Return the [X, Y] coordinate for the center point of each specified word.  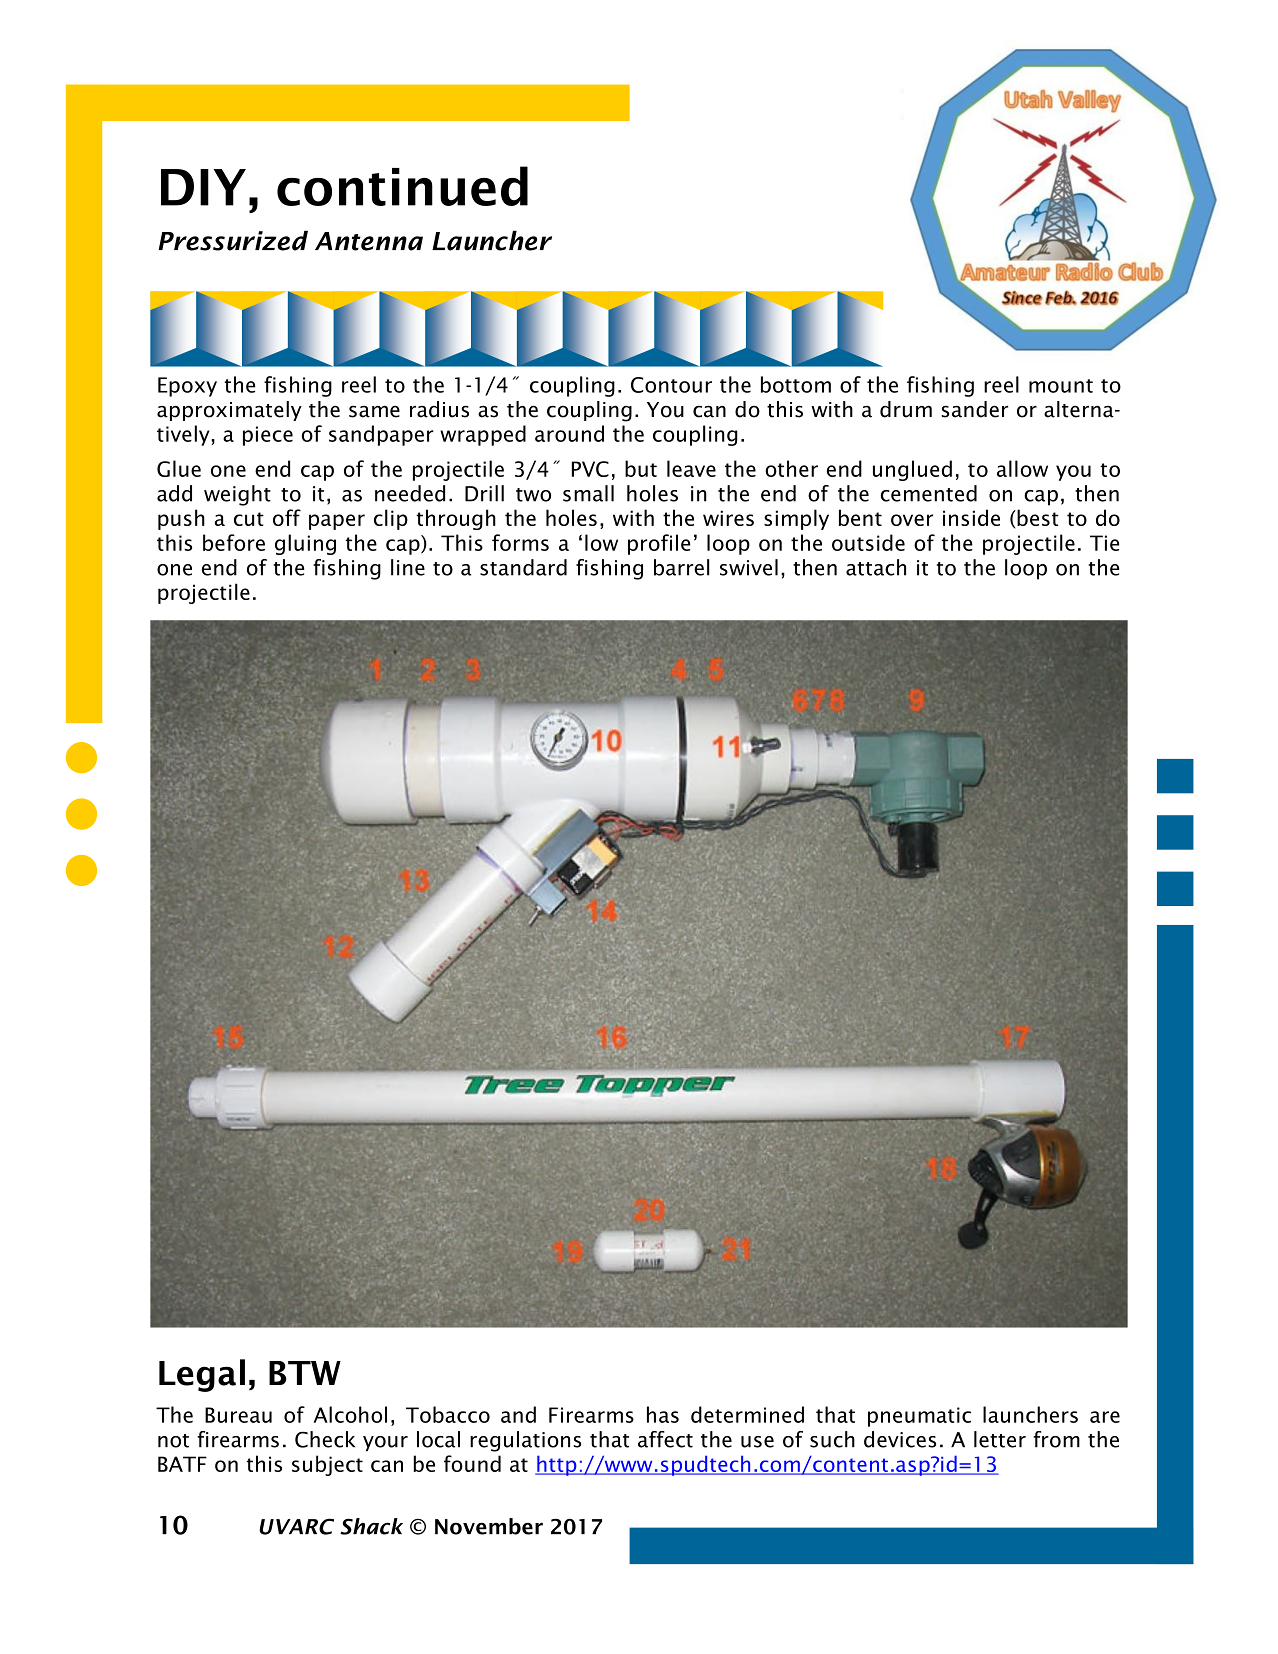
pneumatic [919, 1417]
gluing [305, 544]
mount [1061, 386]
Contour [671, 385]
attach [876, 567]
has [663, 1414]
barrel [681, 567]
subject [327, 1465]
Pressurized [233, 240]
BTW [305, 1373]
